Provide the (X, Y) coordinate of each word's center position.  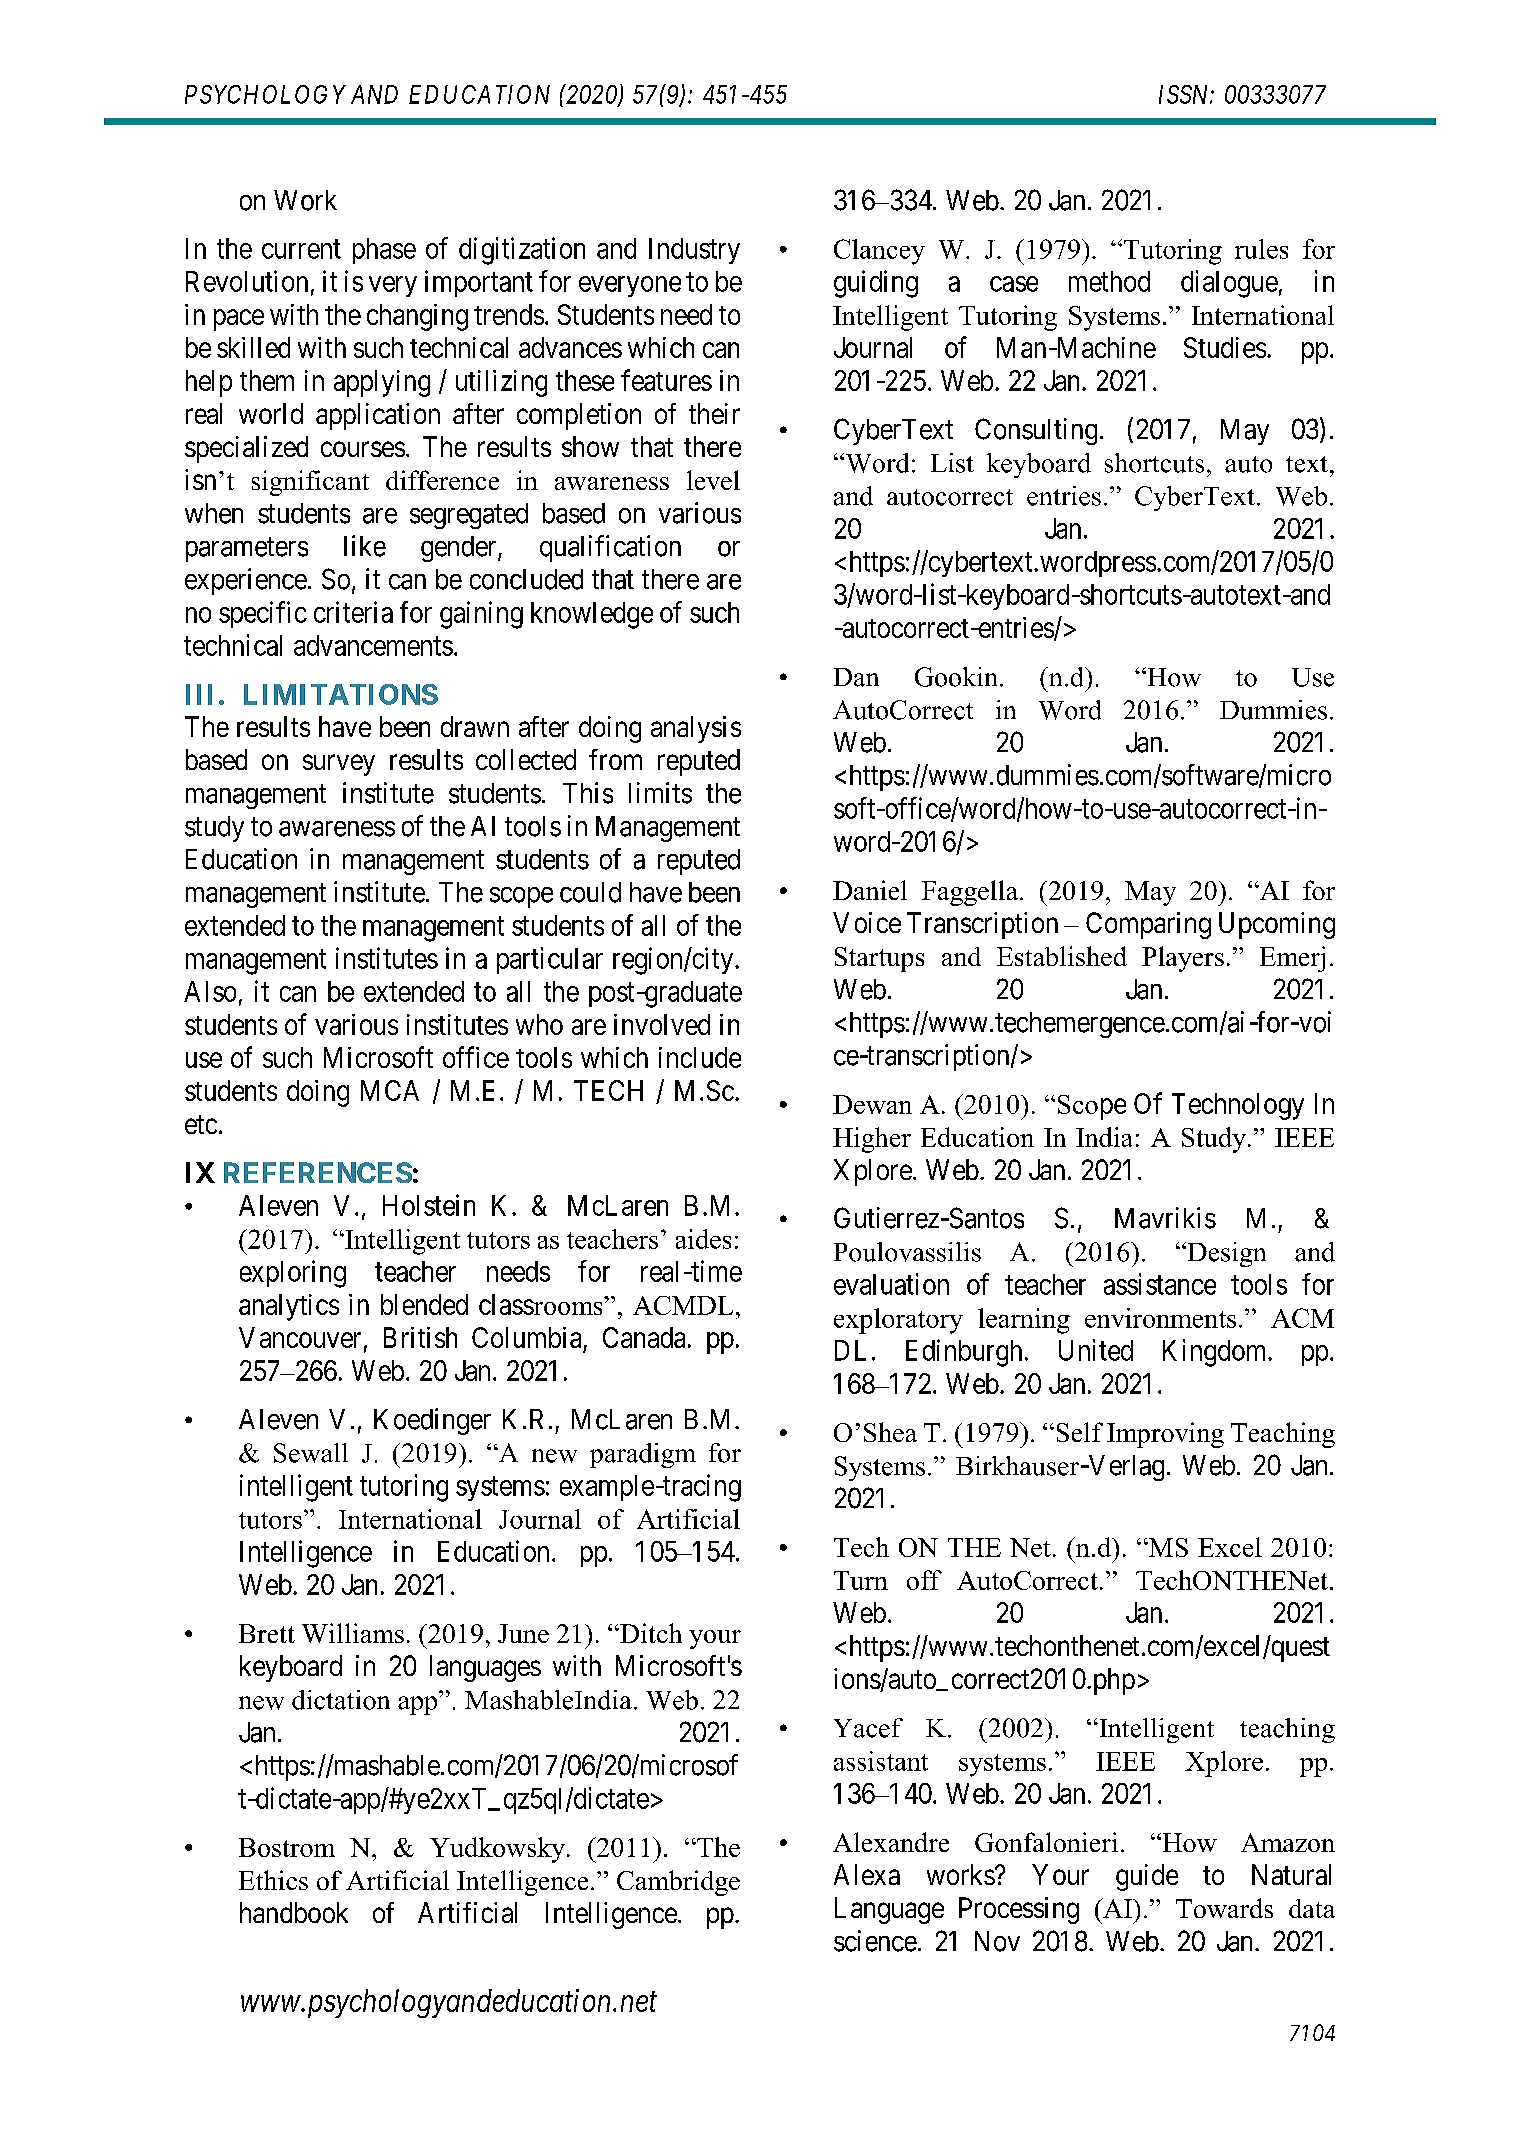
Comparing (1148, 925)
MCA (390, 1090)
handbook (294, 1912)
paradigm (643, 1455)
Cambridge (678, 1883)
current (301, 249)
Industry (694, 251)
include (700, 1057)
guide (1147, 1877)
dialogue (1229, 284)
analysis (696, 729)
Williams (353, 1633)
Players (1183, 959)
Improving (1165, 1435)
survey (339, 765)
